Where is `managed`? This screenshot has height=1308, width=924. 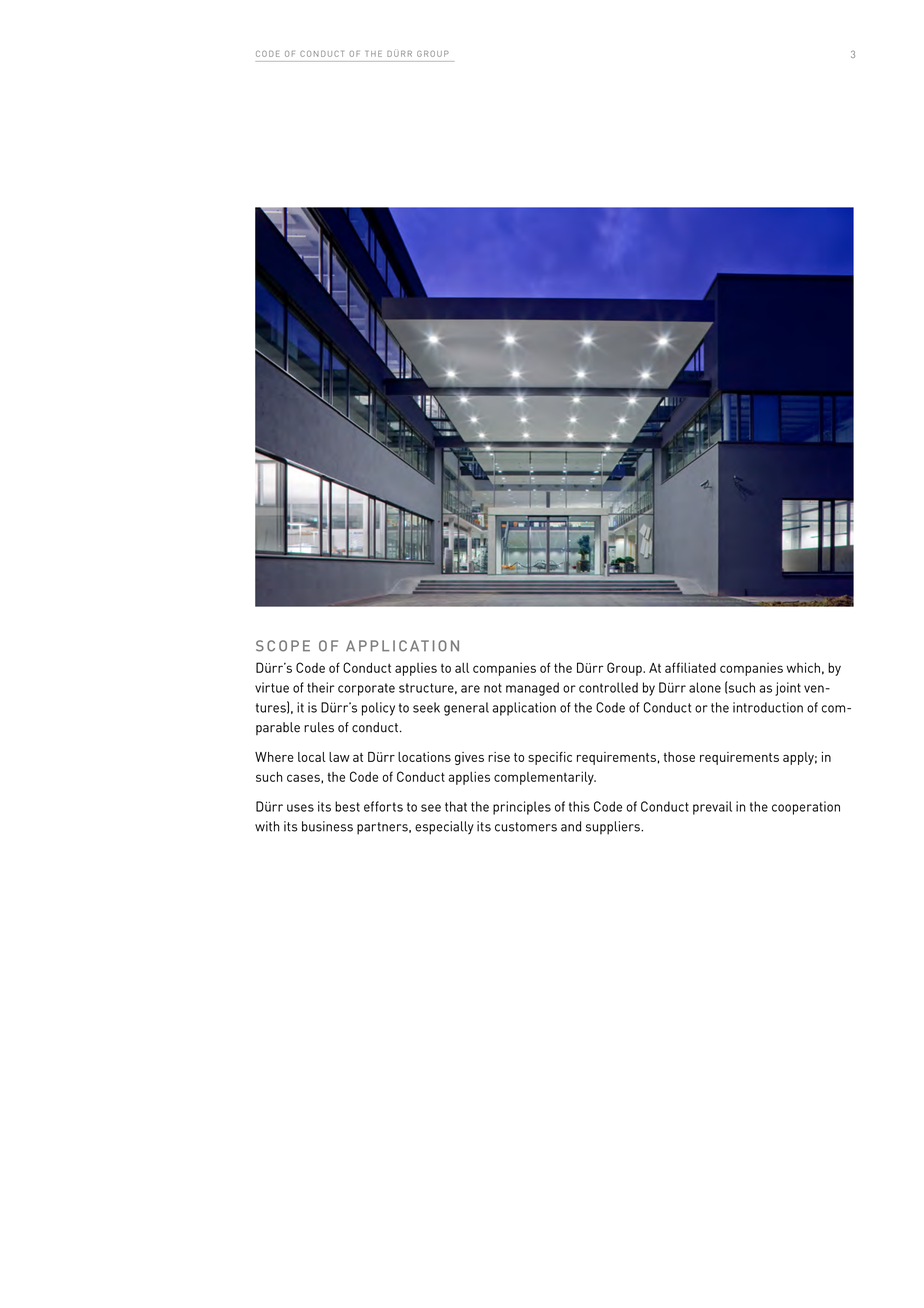
managed is located at coordinates (532, 689).
